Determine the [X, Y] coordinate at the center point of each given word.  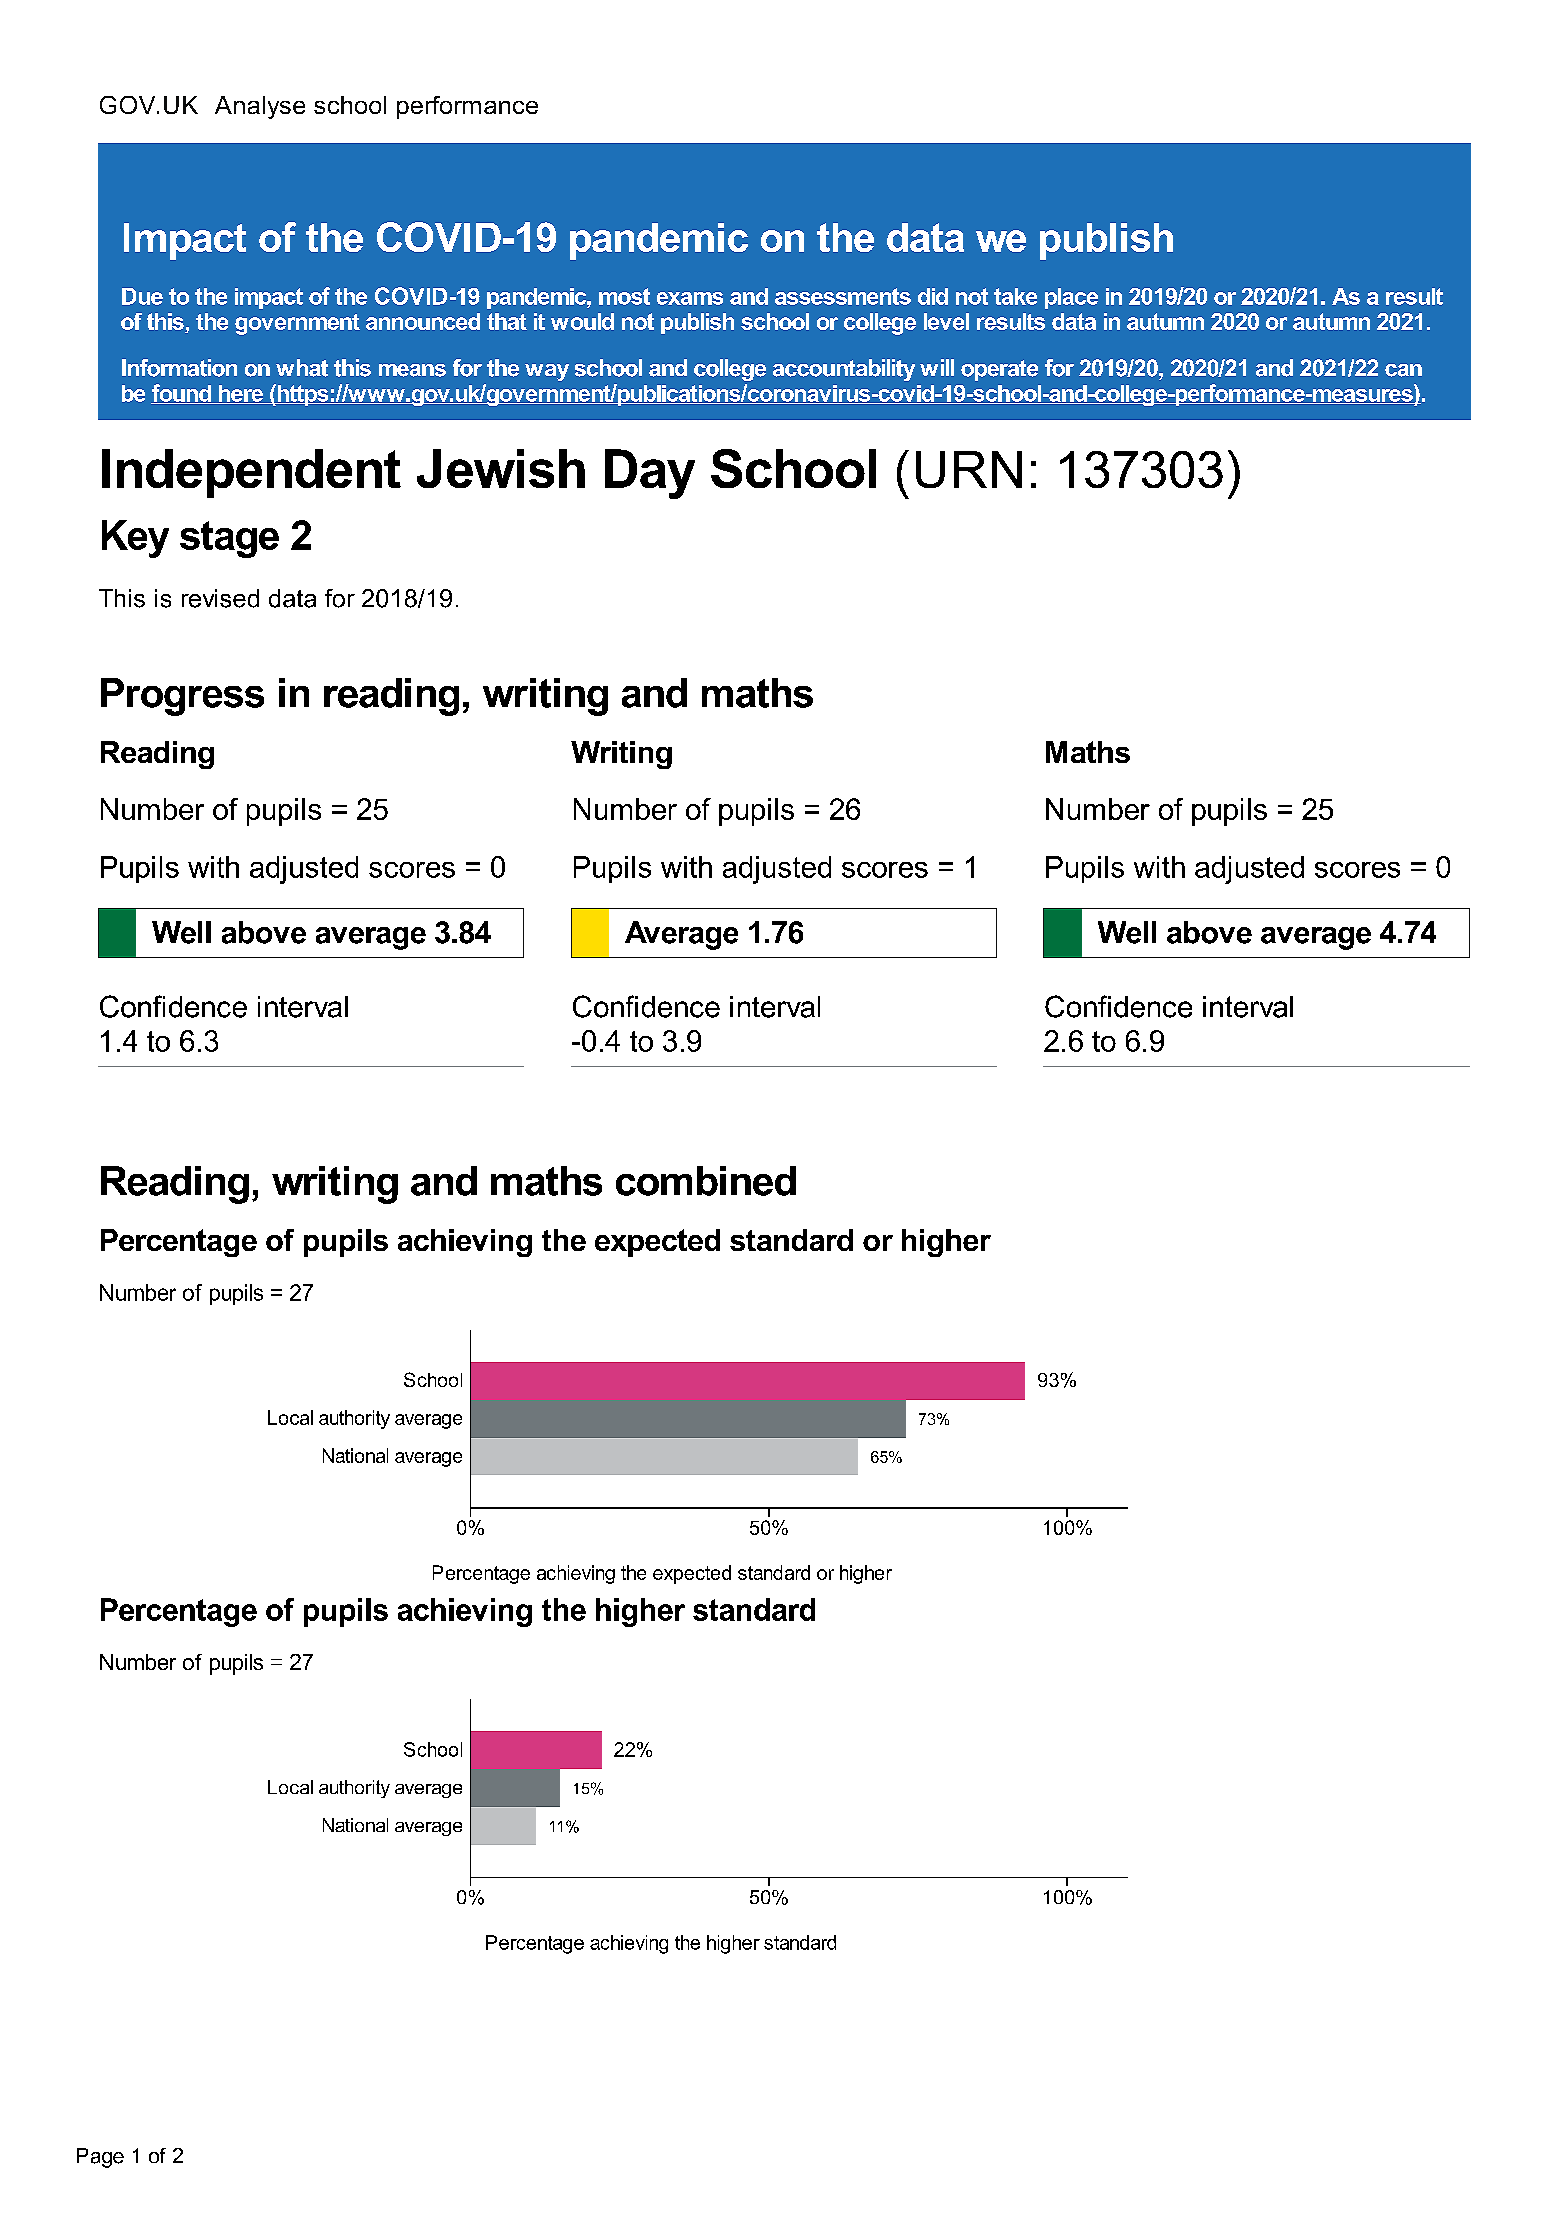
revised [220, 598]
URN [969, 469]
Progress [182, 697]
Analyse [260, 107]
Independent [251, 473]
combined [706, 1181]
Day [650, 474]
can [1403, 370]
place [1071, 298]
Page [100, 2158]
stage [229, 539]
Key [135, 539]
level [946, 321]
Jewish [501, 468]
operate [999, 370]
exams [690, 298]
